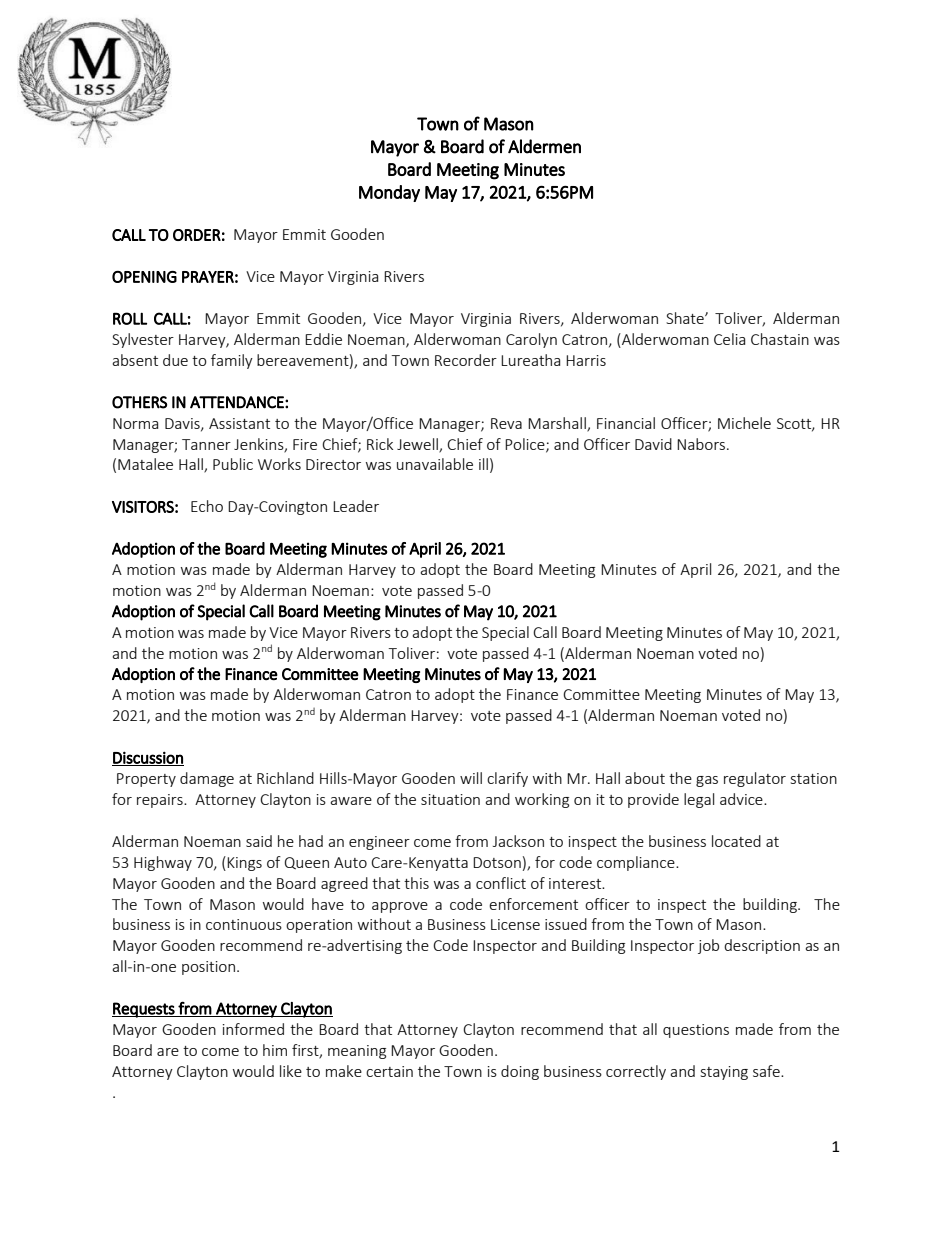 Image resolution: width=952 pixels, height=1233 pixels. What do you see at coordinates (207, 506) in the image?
I see `Echo` at bounding box center [207, 506].
